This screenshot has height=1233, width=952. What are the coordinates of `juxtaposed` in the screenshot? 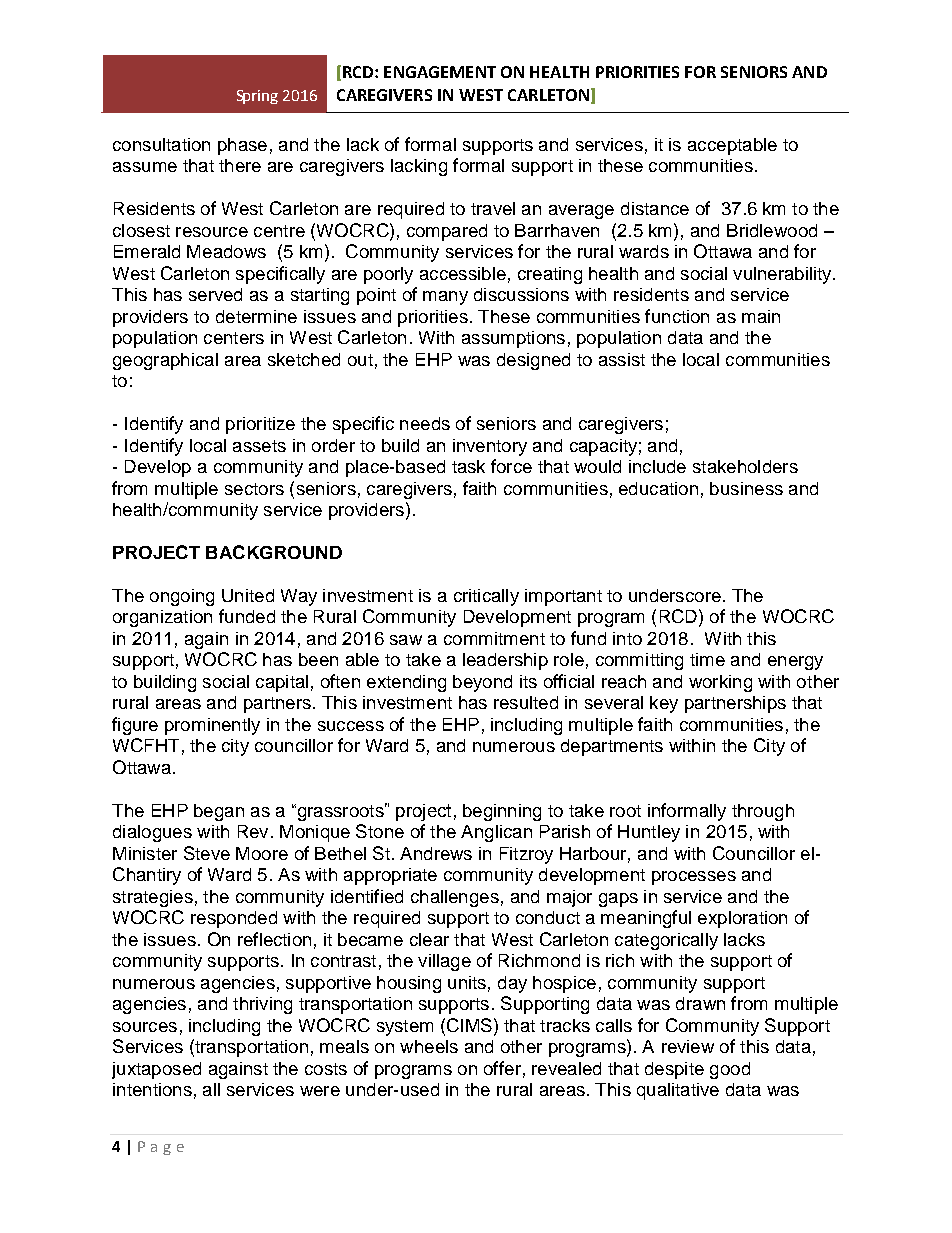 It's located at (156, 1070).
